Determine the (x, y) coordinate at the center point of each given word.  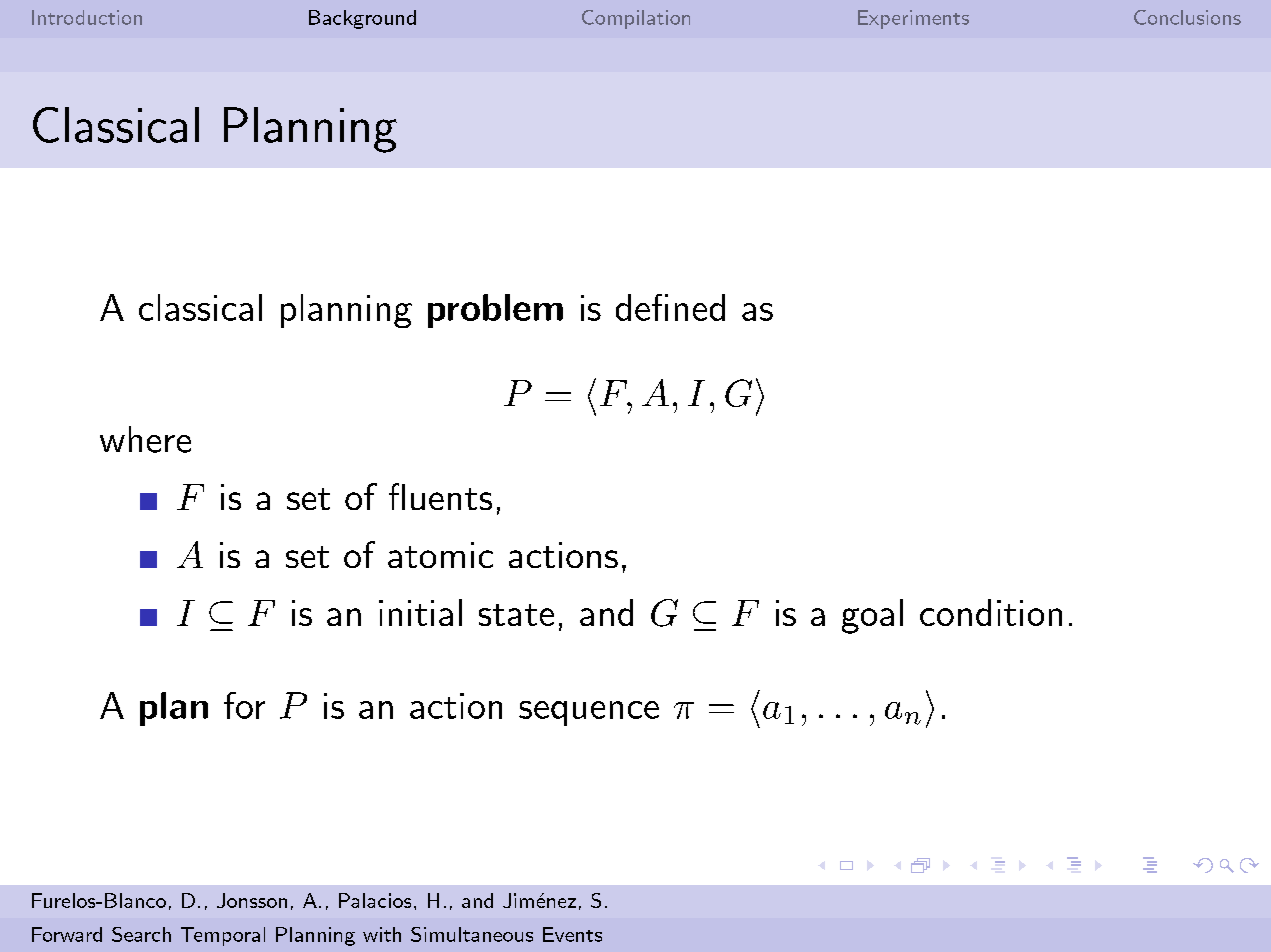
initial (420, 612)
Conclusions (1187, 17)
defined (670, 307)
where (145, 439)
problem (495, 311)
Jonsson (252, 900)
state (516, 615)
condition (991, 612)
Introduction (87, 17)
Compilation (636, 19)
